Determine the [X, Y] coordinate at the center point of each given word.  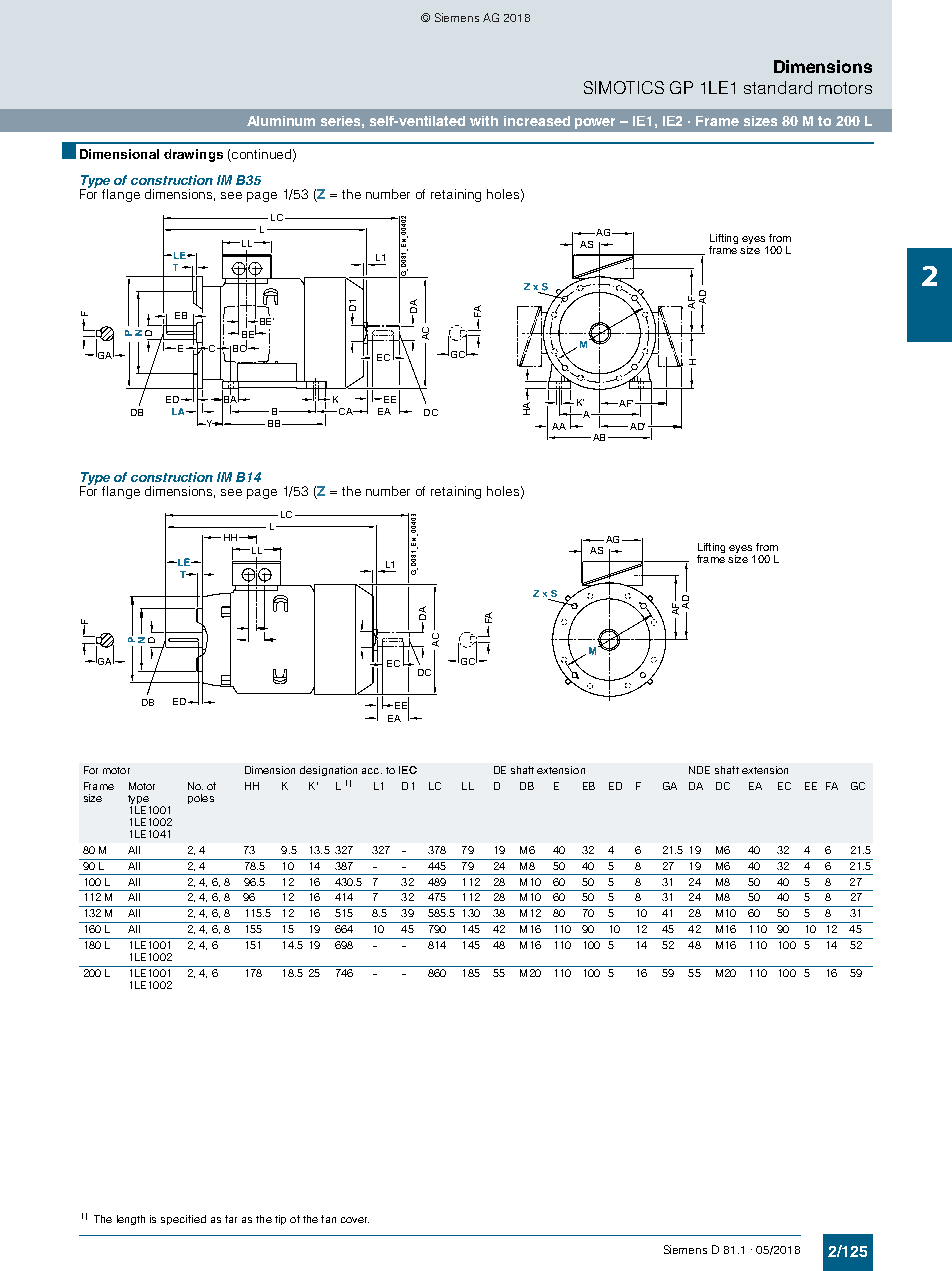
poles [201, 799]
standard [778, 87]
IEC [408, 770]
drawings [193, 155]
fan [328, 1219]
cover [355, 1220]
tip [280, 1220]
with [484, 121]
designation [328, 771]
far [231, 1219]
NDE [699, 770]
